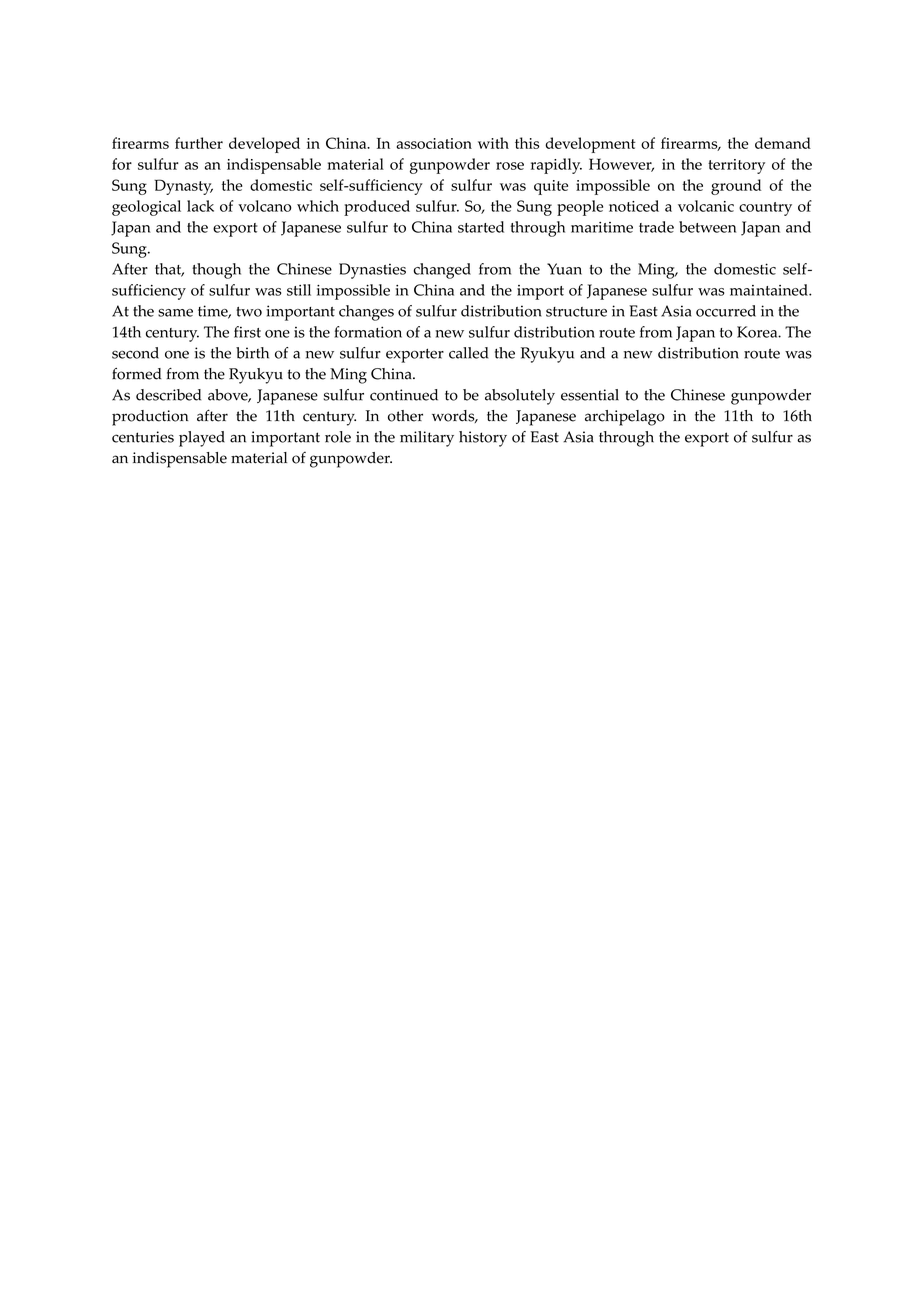 This screenshot has width=924, height=1308. Describe the element at coordinates (483, 439) in the screenshot. I see `history` at that location.
